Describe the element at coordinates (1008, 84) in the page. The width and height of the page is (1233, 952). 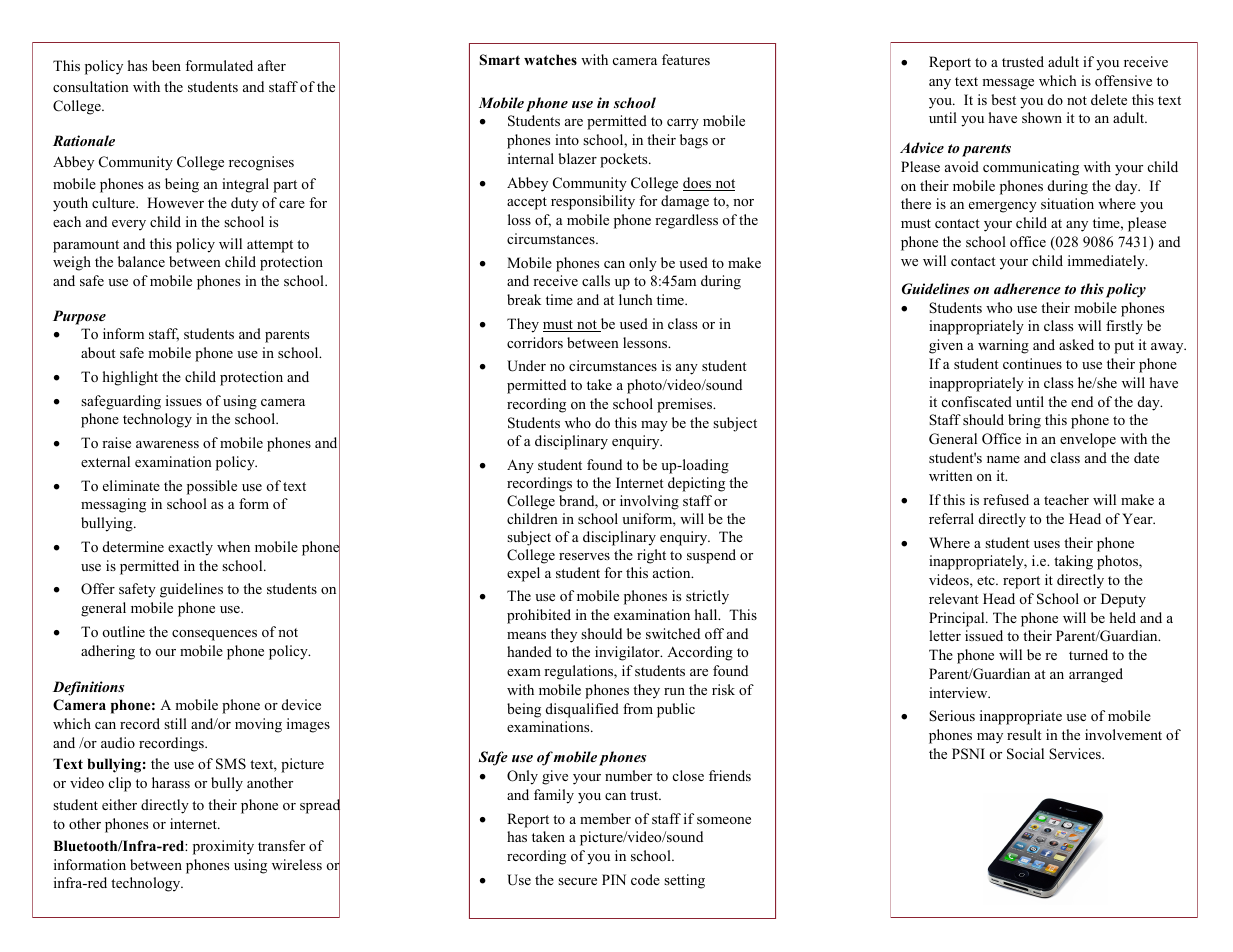
I see `message` at that location.
